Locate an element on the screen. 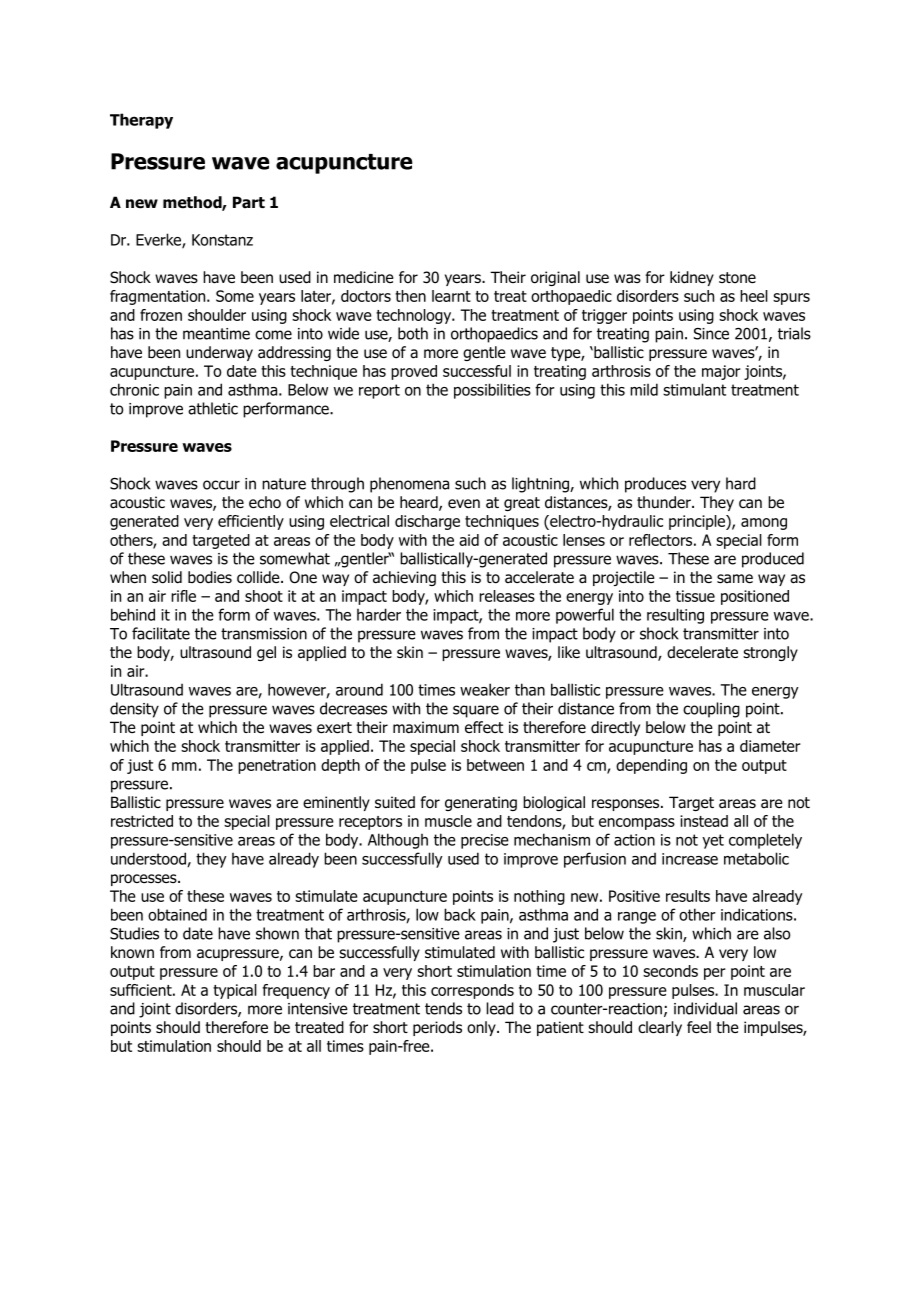 The height and width of the screenshot is (1308, 924). produces is located at coordinates (655, 485).
